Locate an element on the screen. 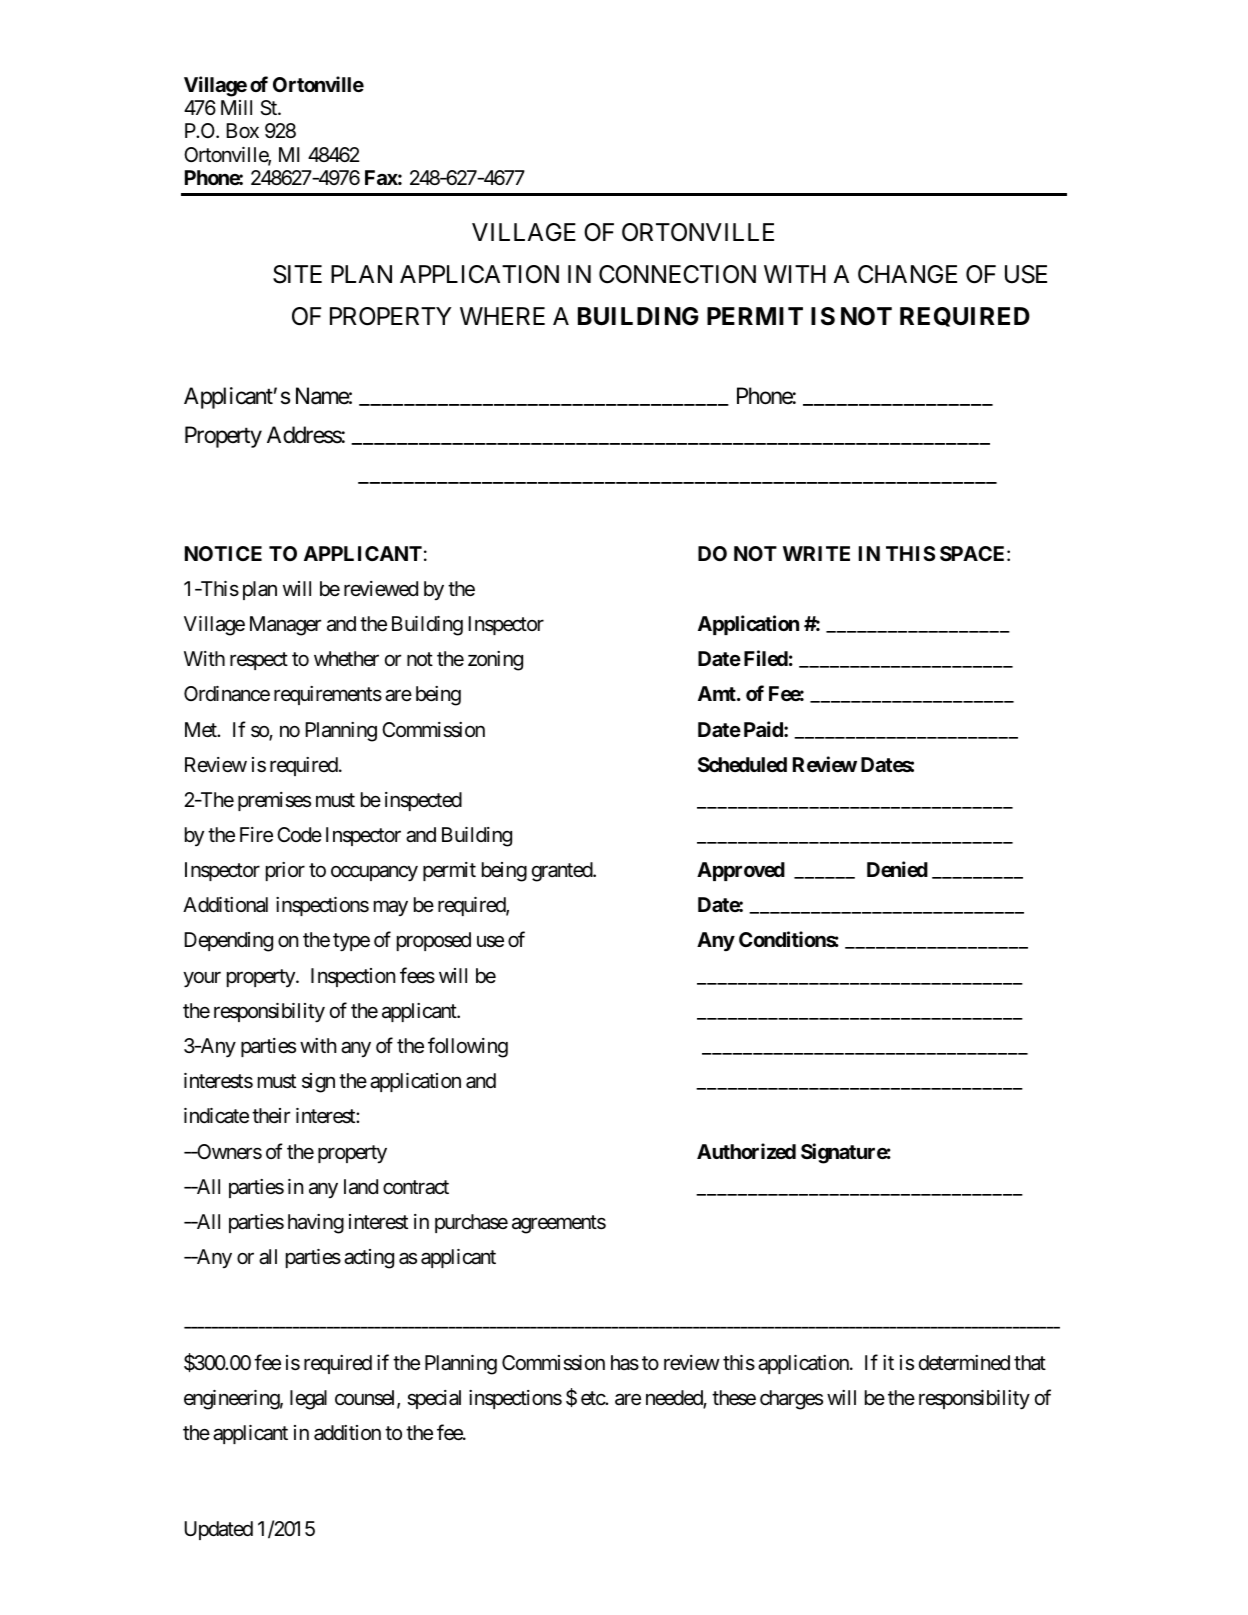 Image resolution: width=1248 pixels, height=1615 pixels. Box is located at coordinates (242, 130).
